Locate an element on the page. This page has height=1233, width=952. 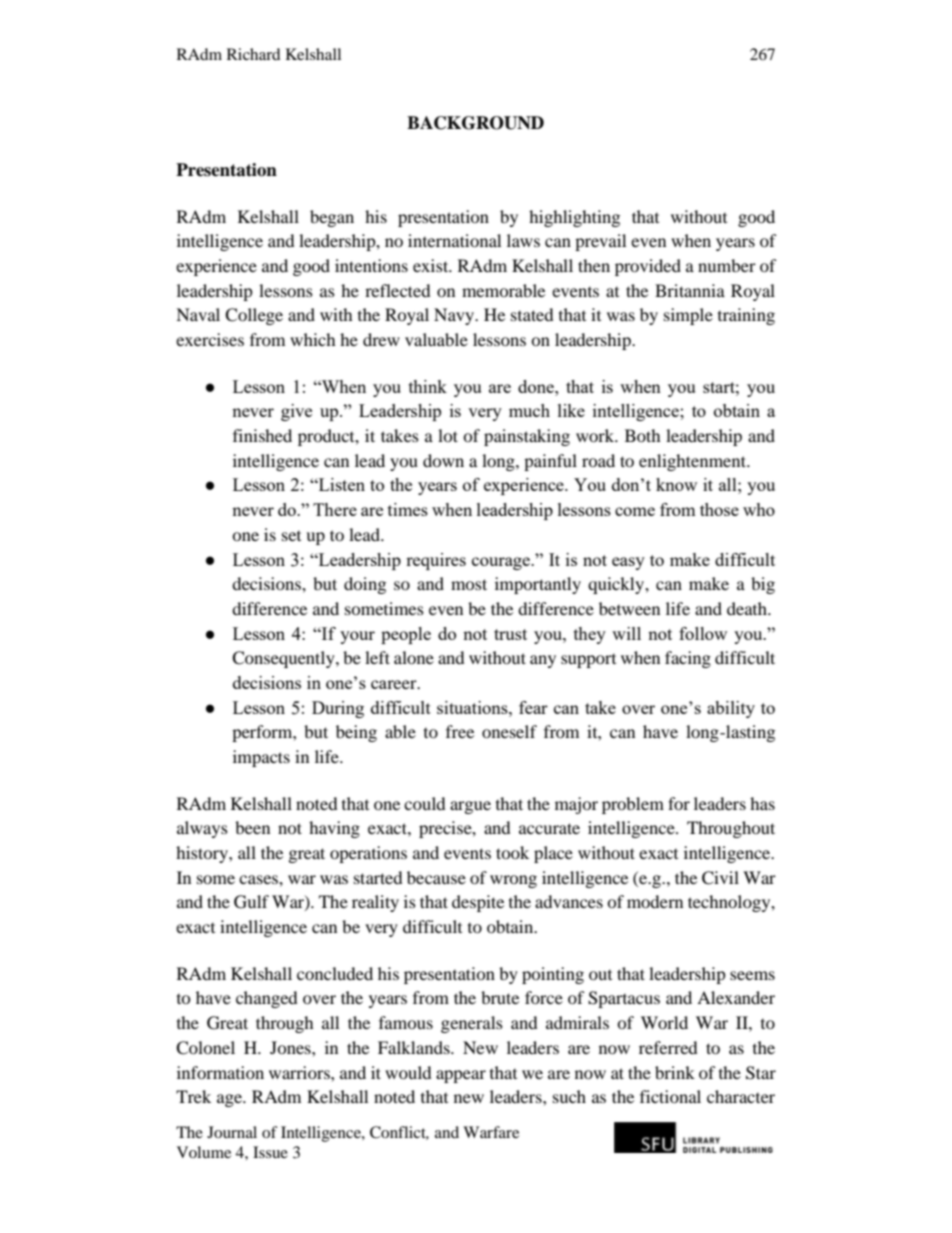
Consequently is located at coordinates (284, 659).
